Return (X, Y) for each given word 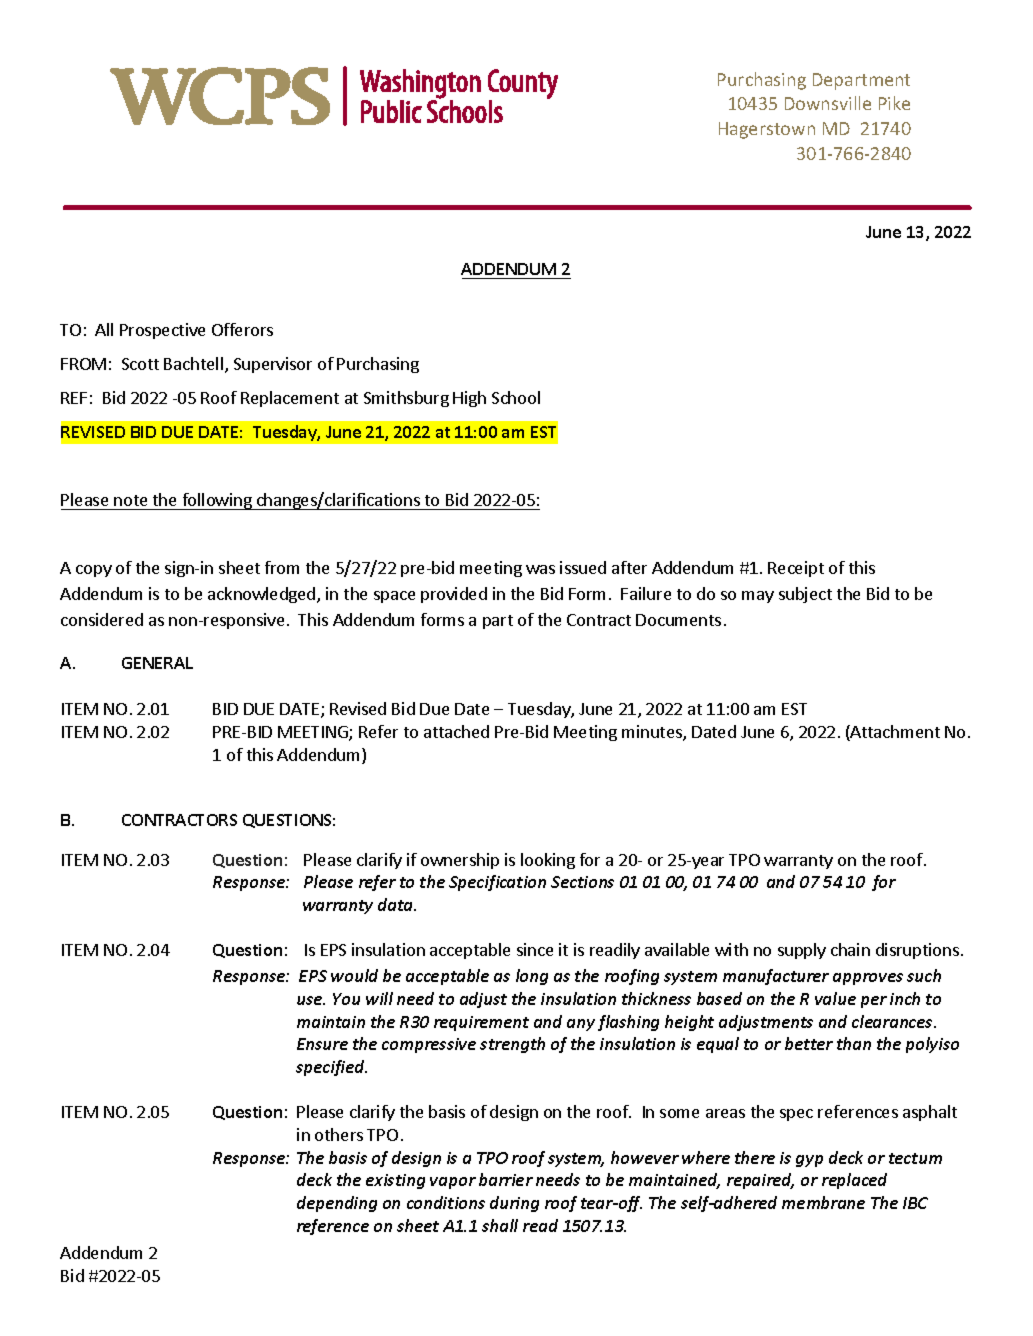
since (535, 949)
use (311, 1000)
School (516, 397)
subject (805, 595)
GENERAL (157, 663)
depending (337, 1204)
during (514, 1204)
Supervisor (273, 365)
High (469, 399)
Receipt (796, 569)
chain (850, 949)
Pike (894, 103)
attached (456, 731)
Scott (140, 364)
